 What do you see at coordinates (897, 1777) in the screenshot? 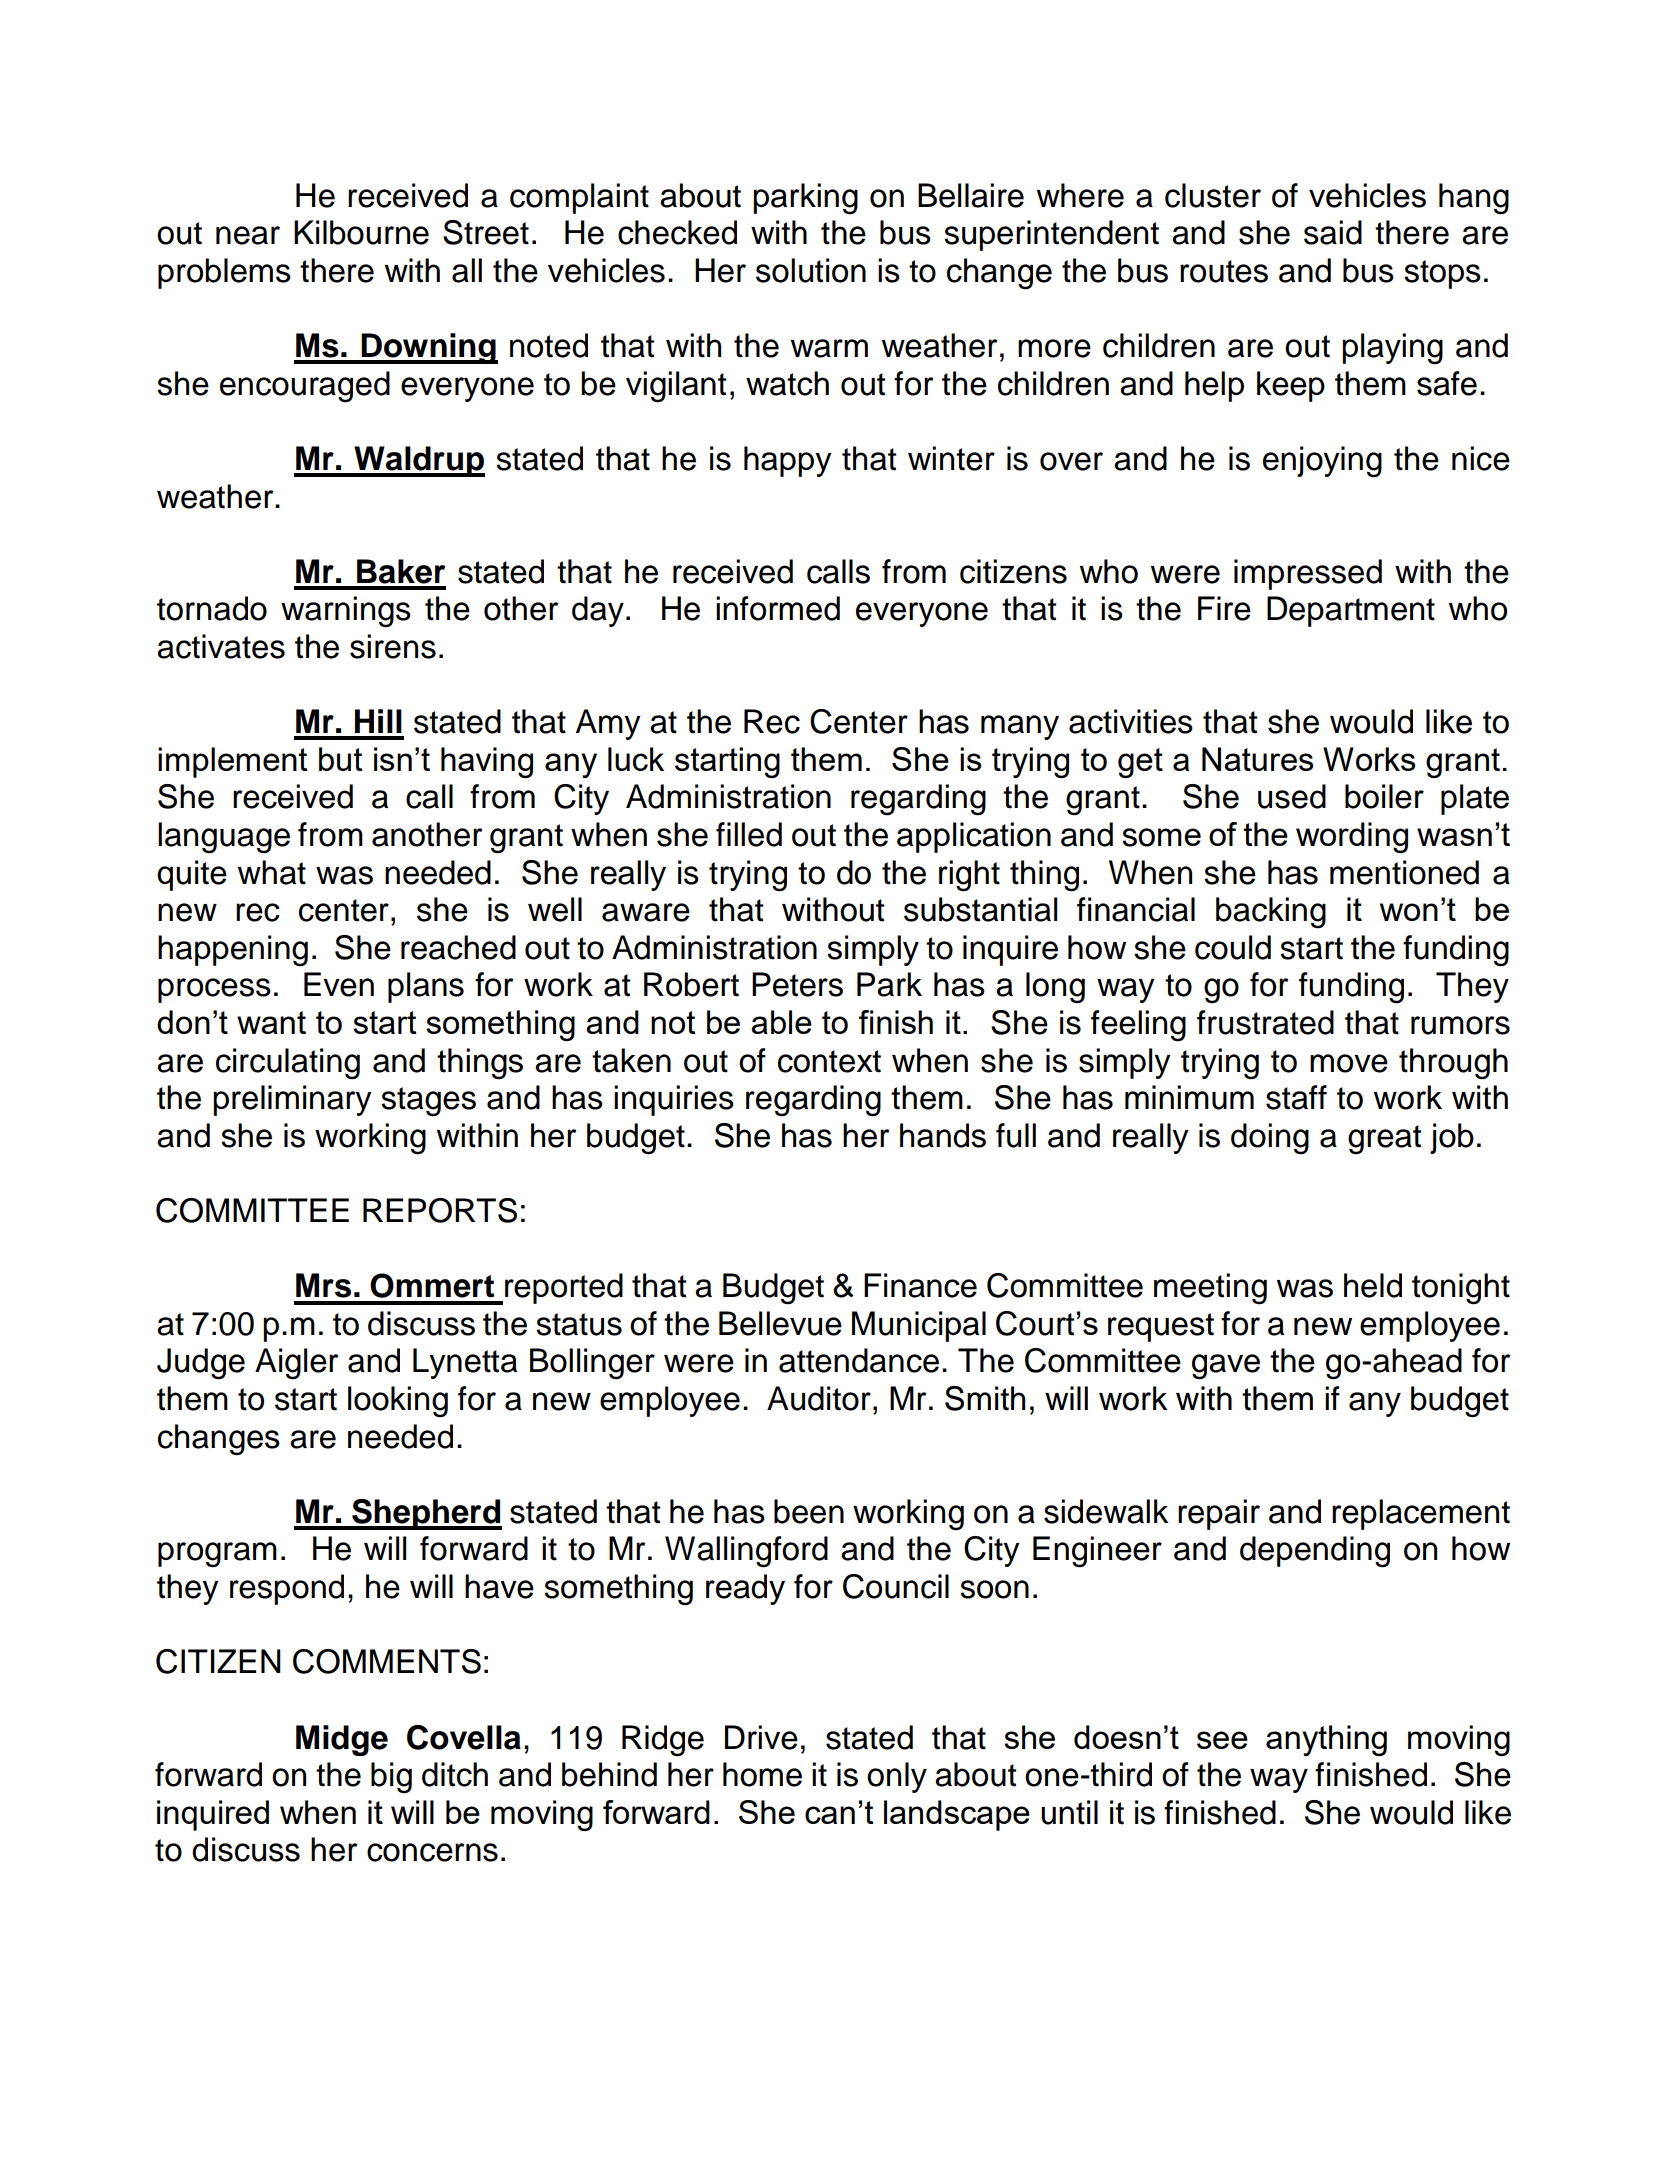
I see `only` at bounding box center [897, 1777].
